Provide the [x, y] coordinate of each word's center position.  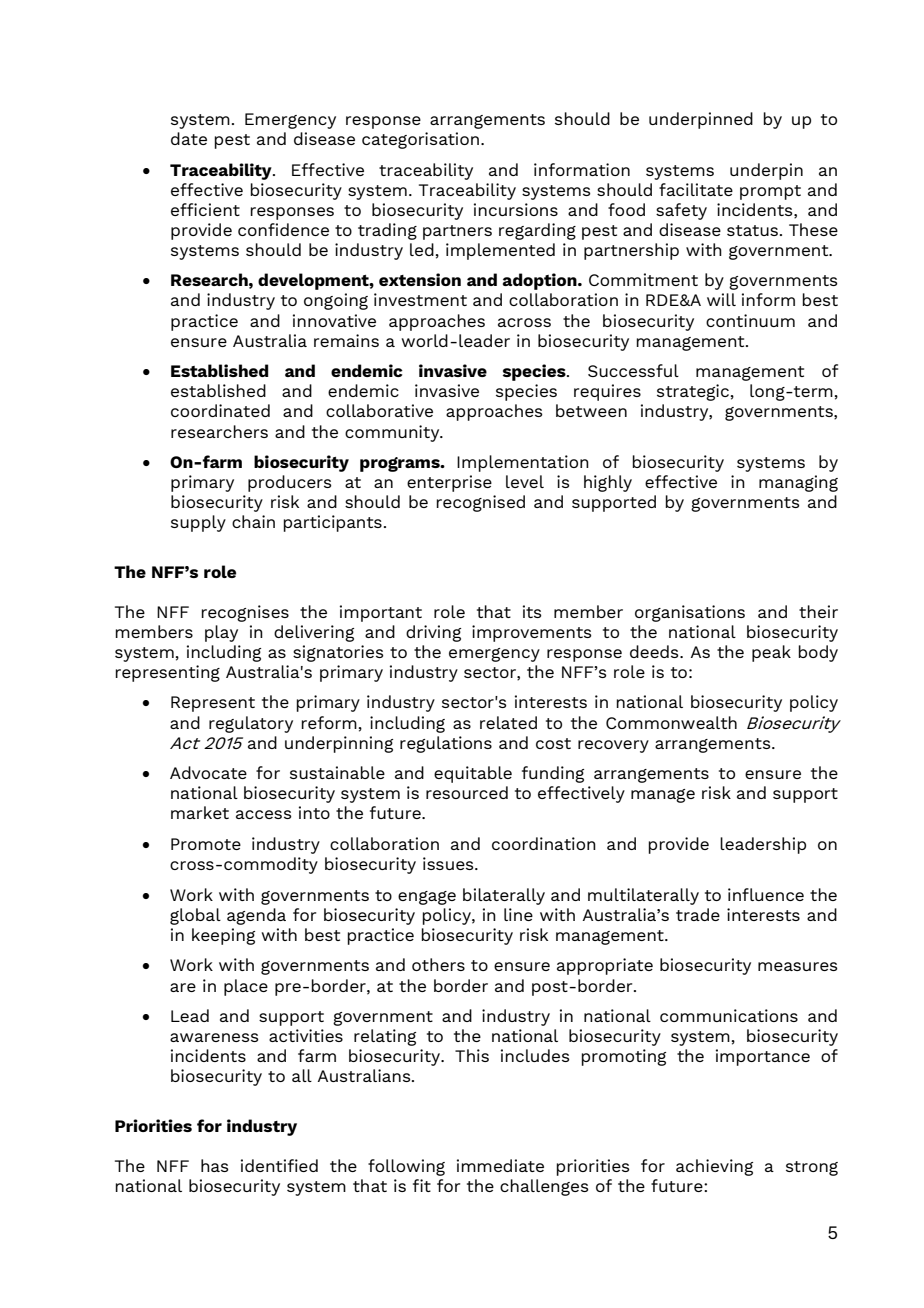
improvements [532, 633]
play [221, 633]
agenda [256, 916]
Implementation [523, 463]
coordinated [220, 410]
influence [766, 894]
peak [771, 653]
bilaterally [504, 896]
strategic [693, 392]
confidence [283, 229]
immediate [500, 1165]
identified [279, 1165]
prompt [770, 192]
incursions [516, 209]
